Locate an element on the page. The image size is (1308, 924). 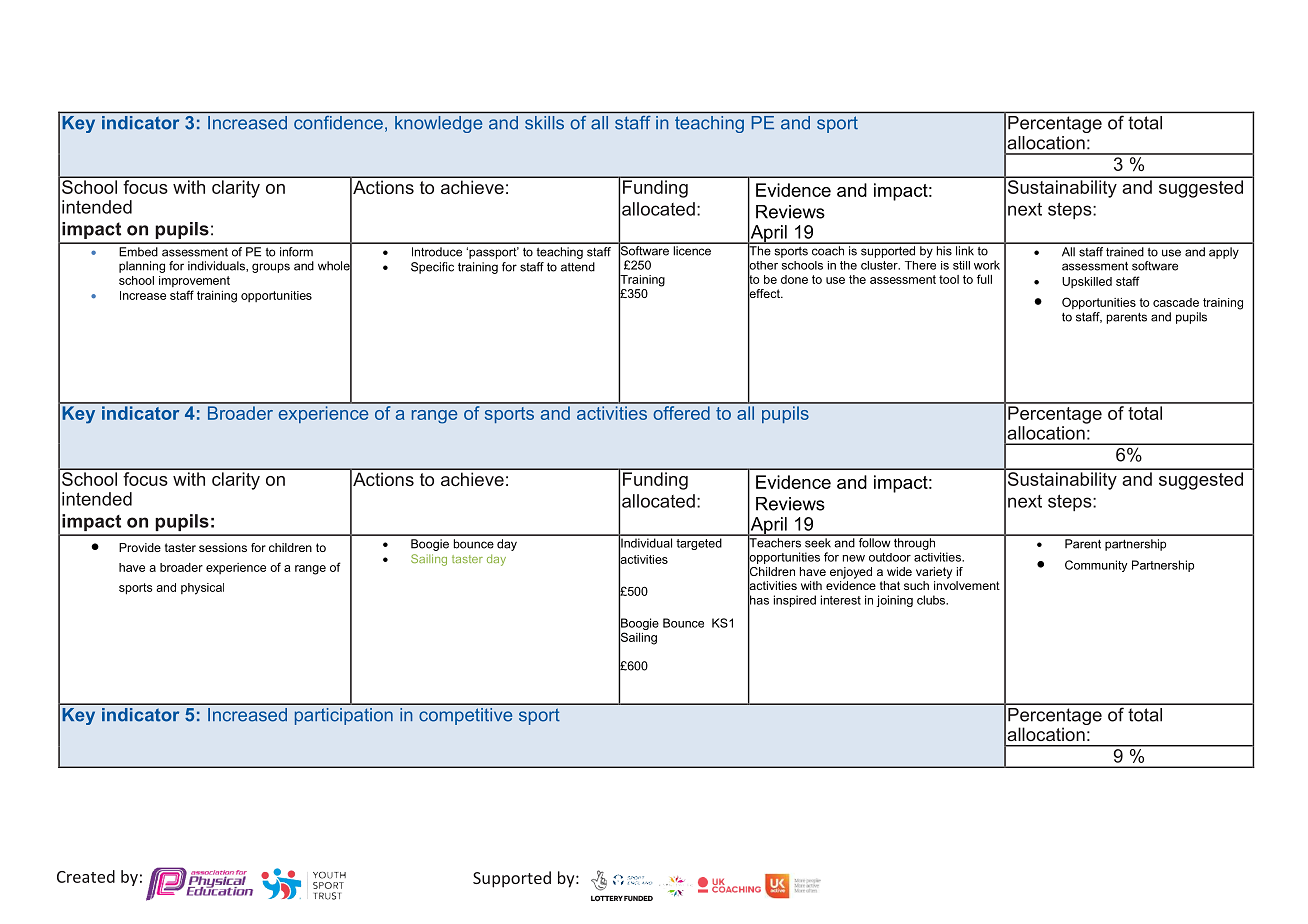
sessions is located at coordinates (223, 547).
